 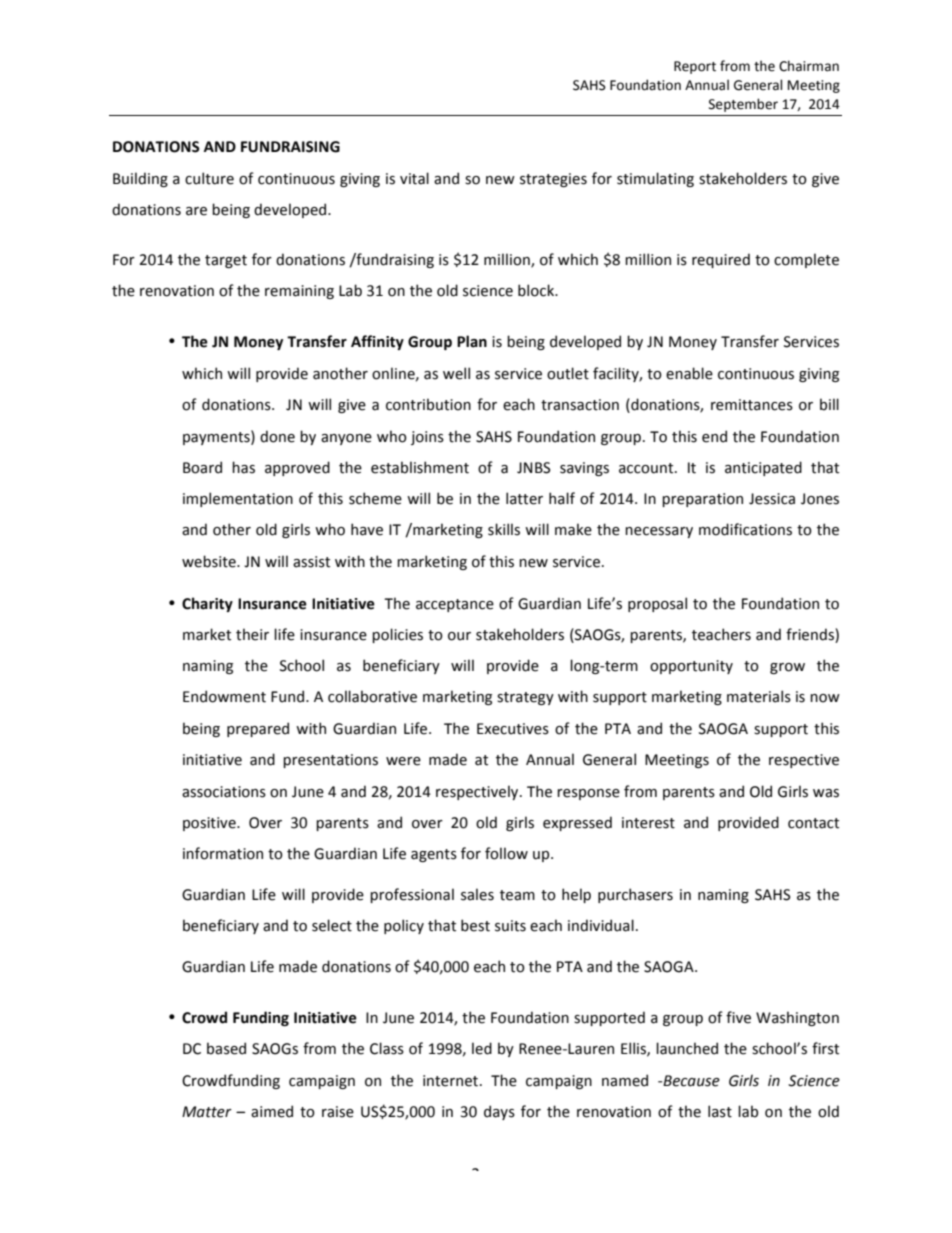 What do you see at coordinates (414, 178) in the page?
I see `vital` at bounding box center [414, 178].
